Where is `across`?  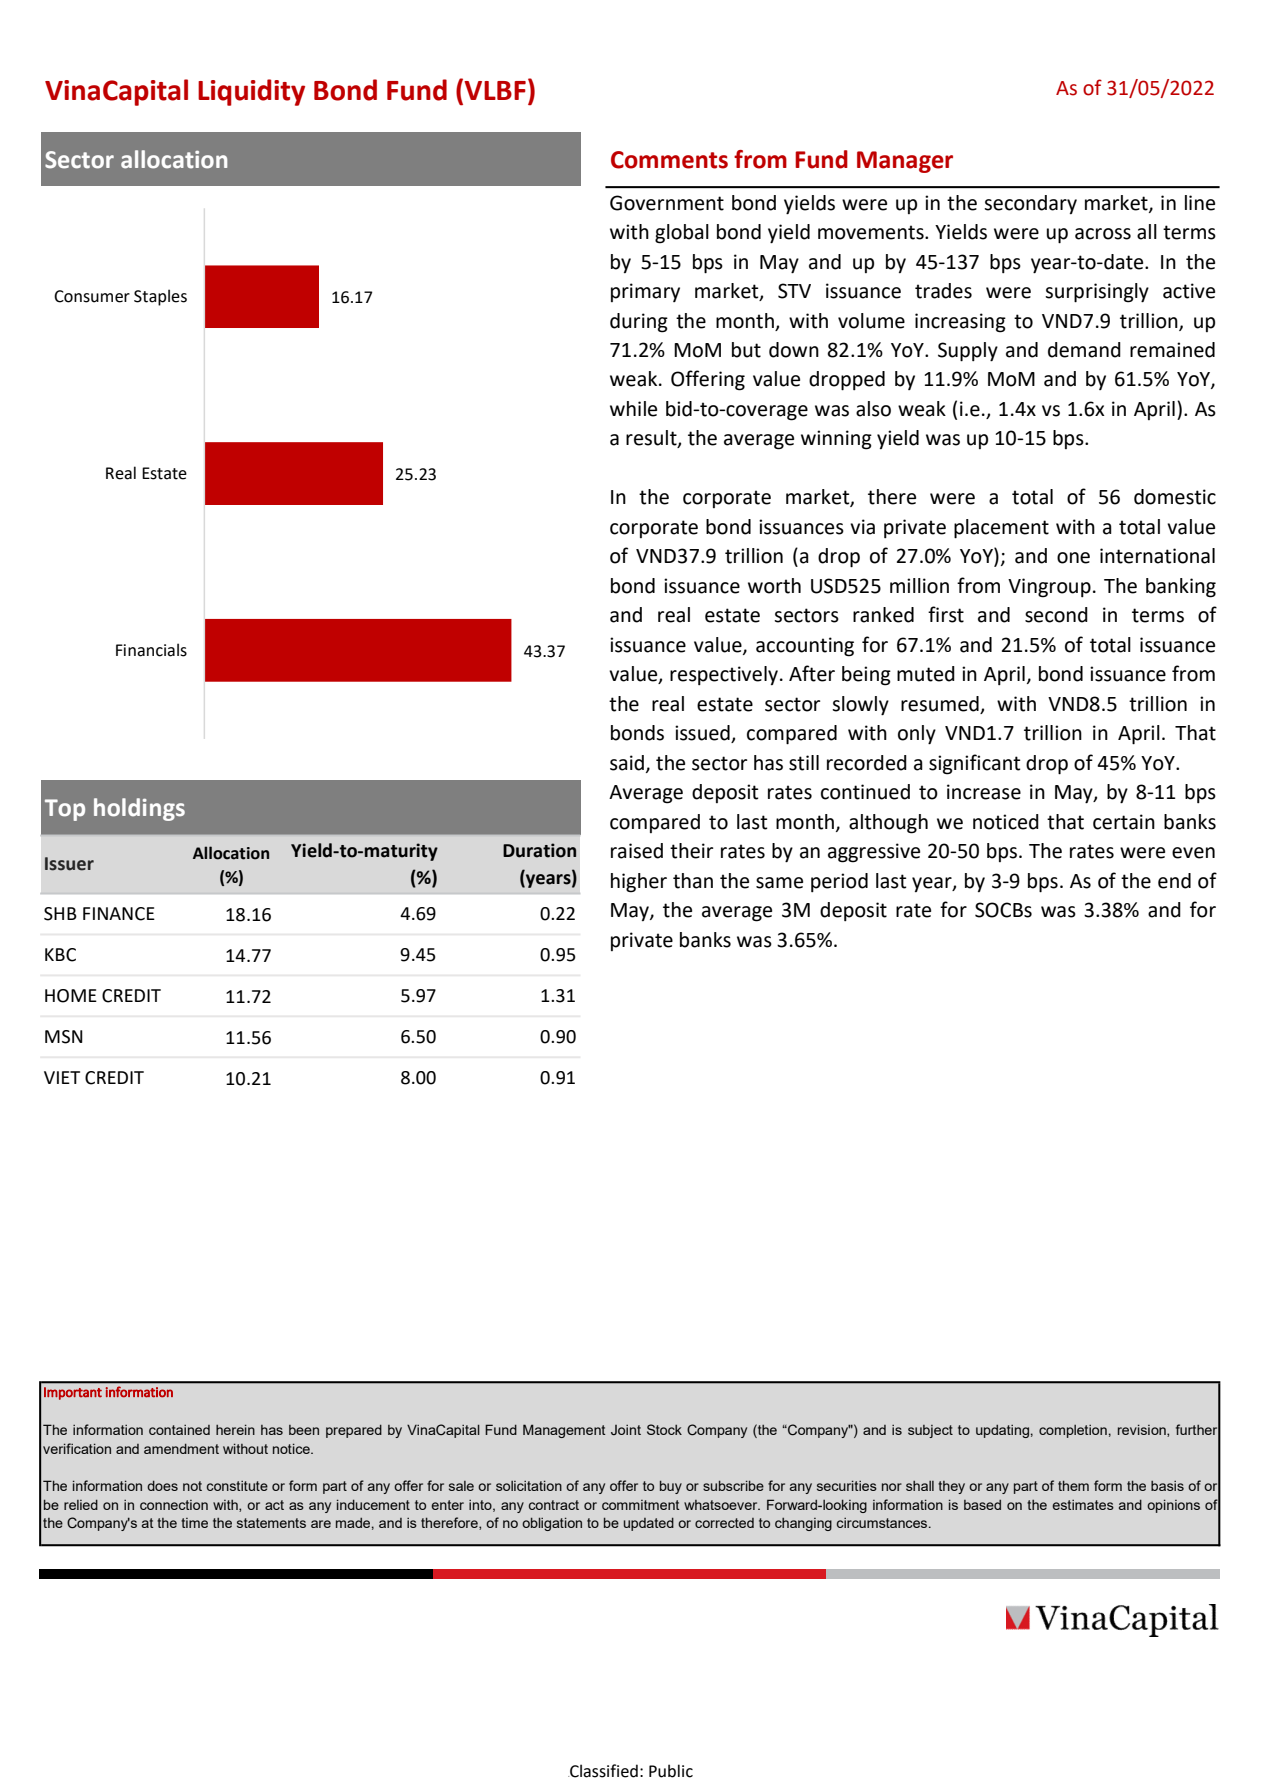 across is located at coordinates (1103, 234).
